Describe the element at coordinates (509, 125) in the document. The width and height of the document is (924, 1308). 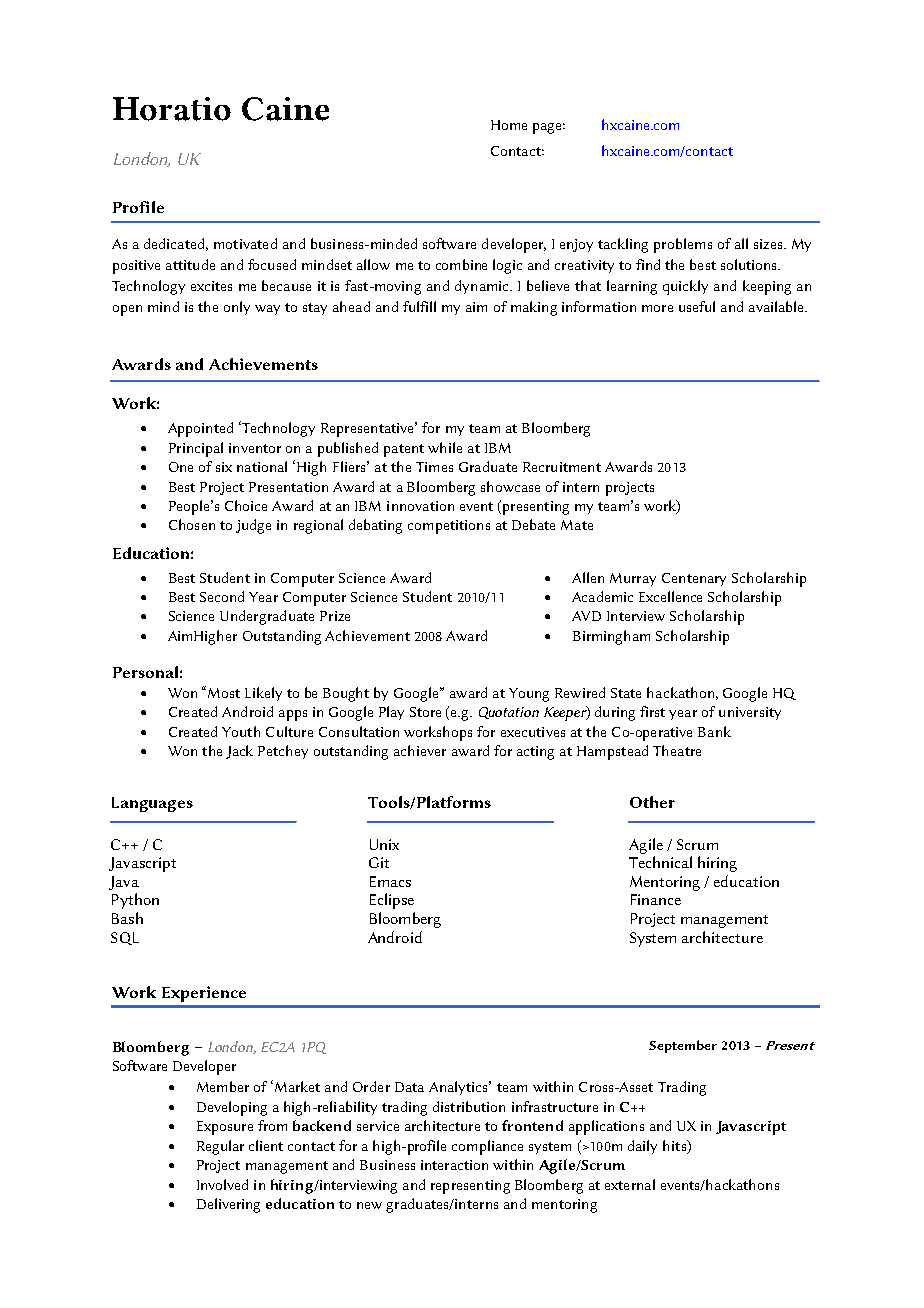
I see `Home` at that location.
